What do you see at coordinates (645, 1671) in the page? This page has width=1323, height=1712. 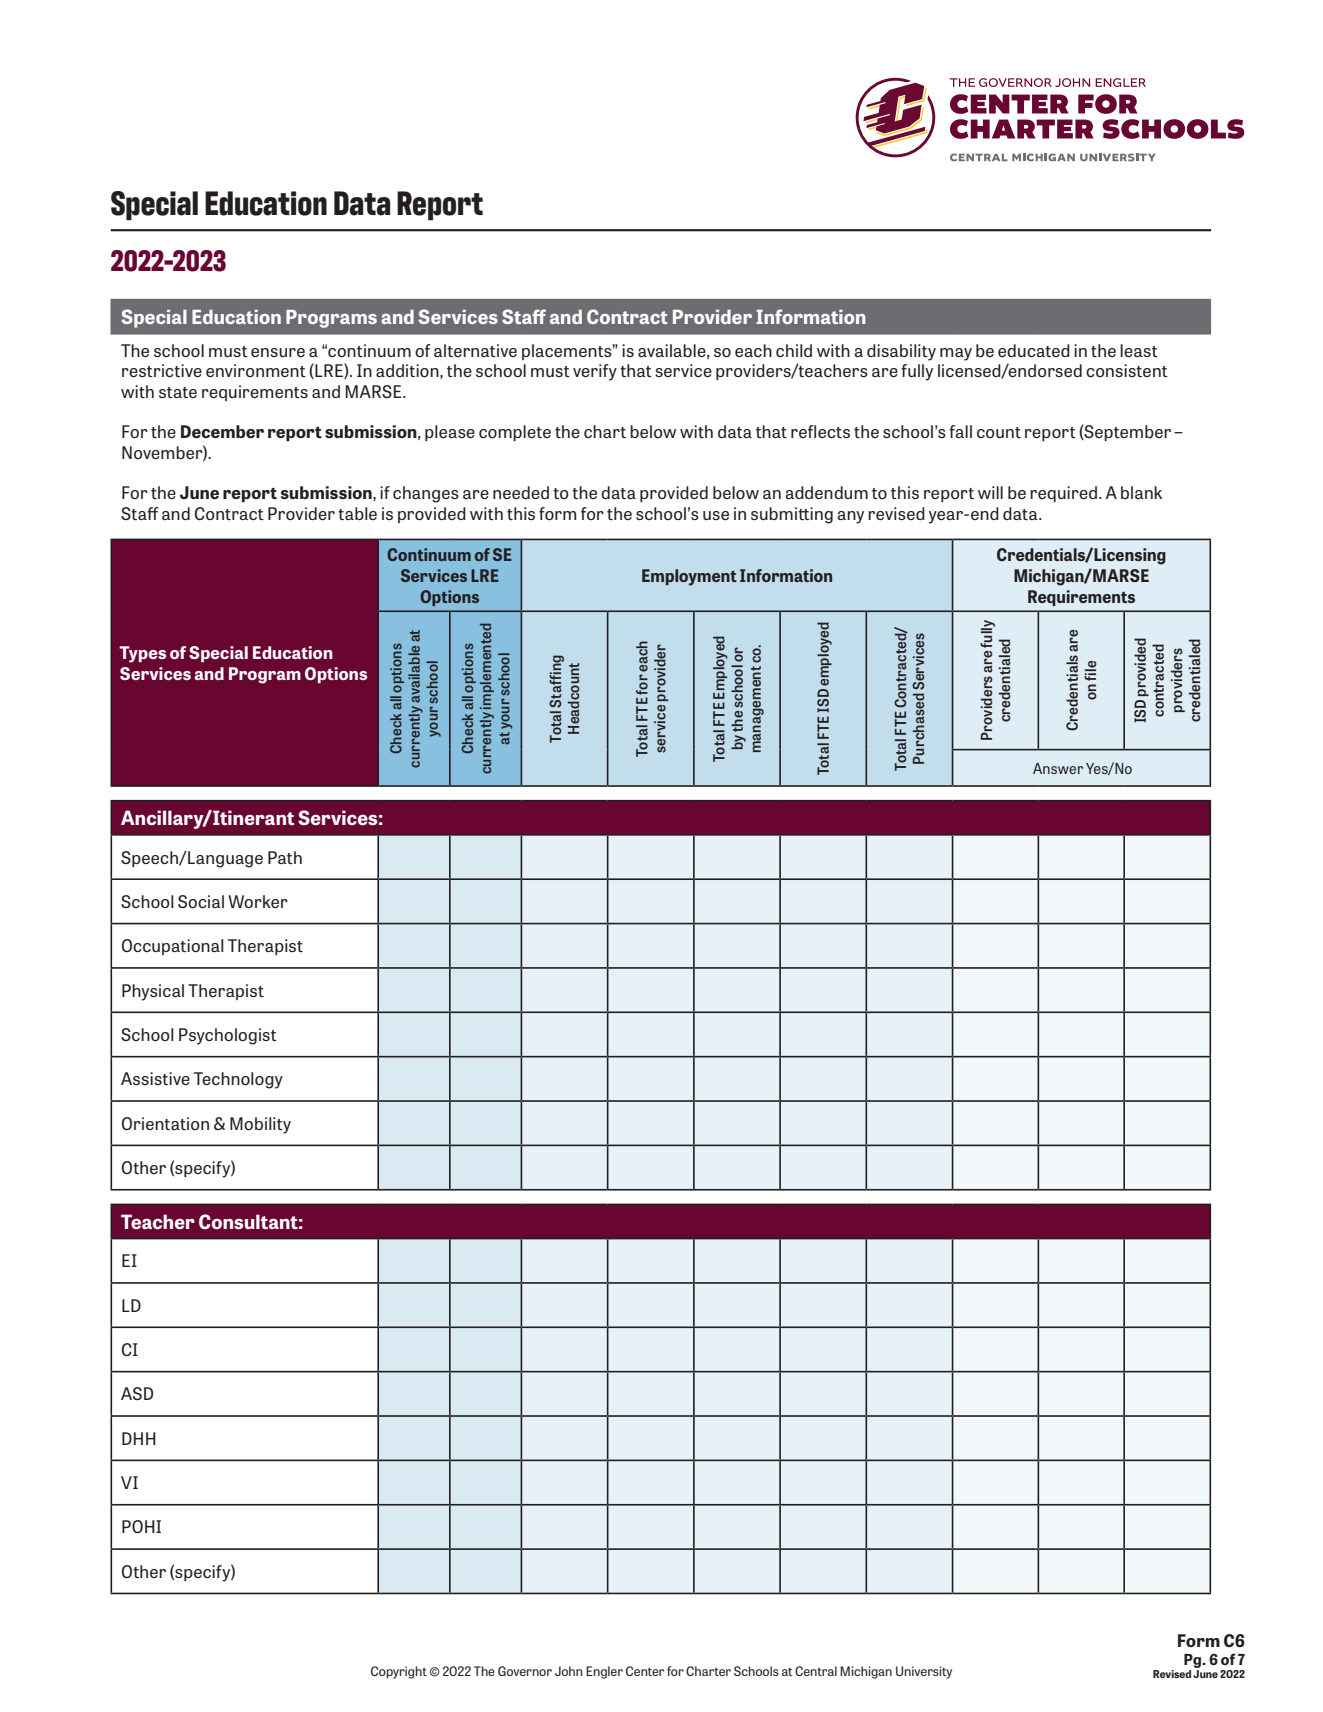 I see `Center` at bounding box center [645, 1671].
